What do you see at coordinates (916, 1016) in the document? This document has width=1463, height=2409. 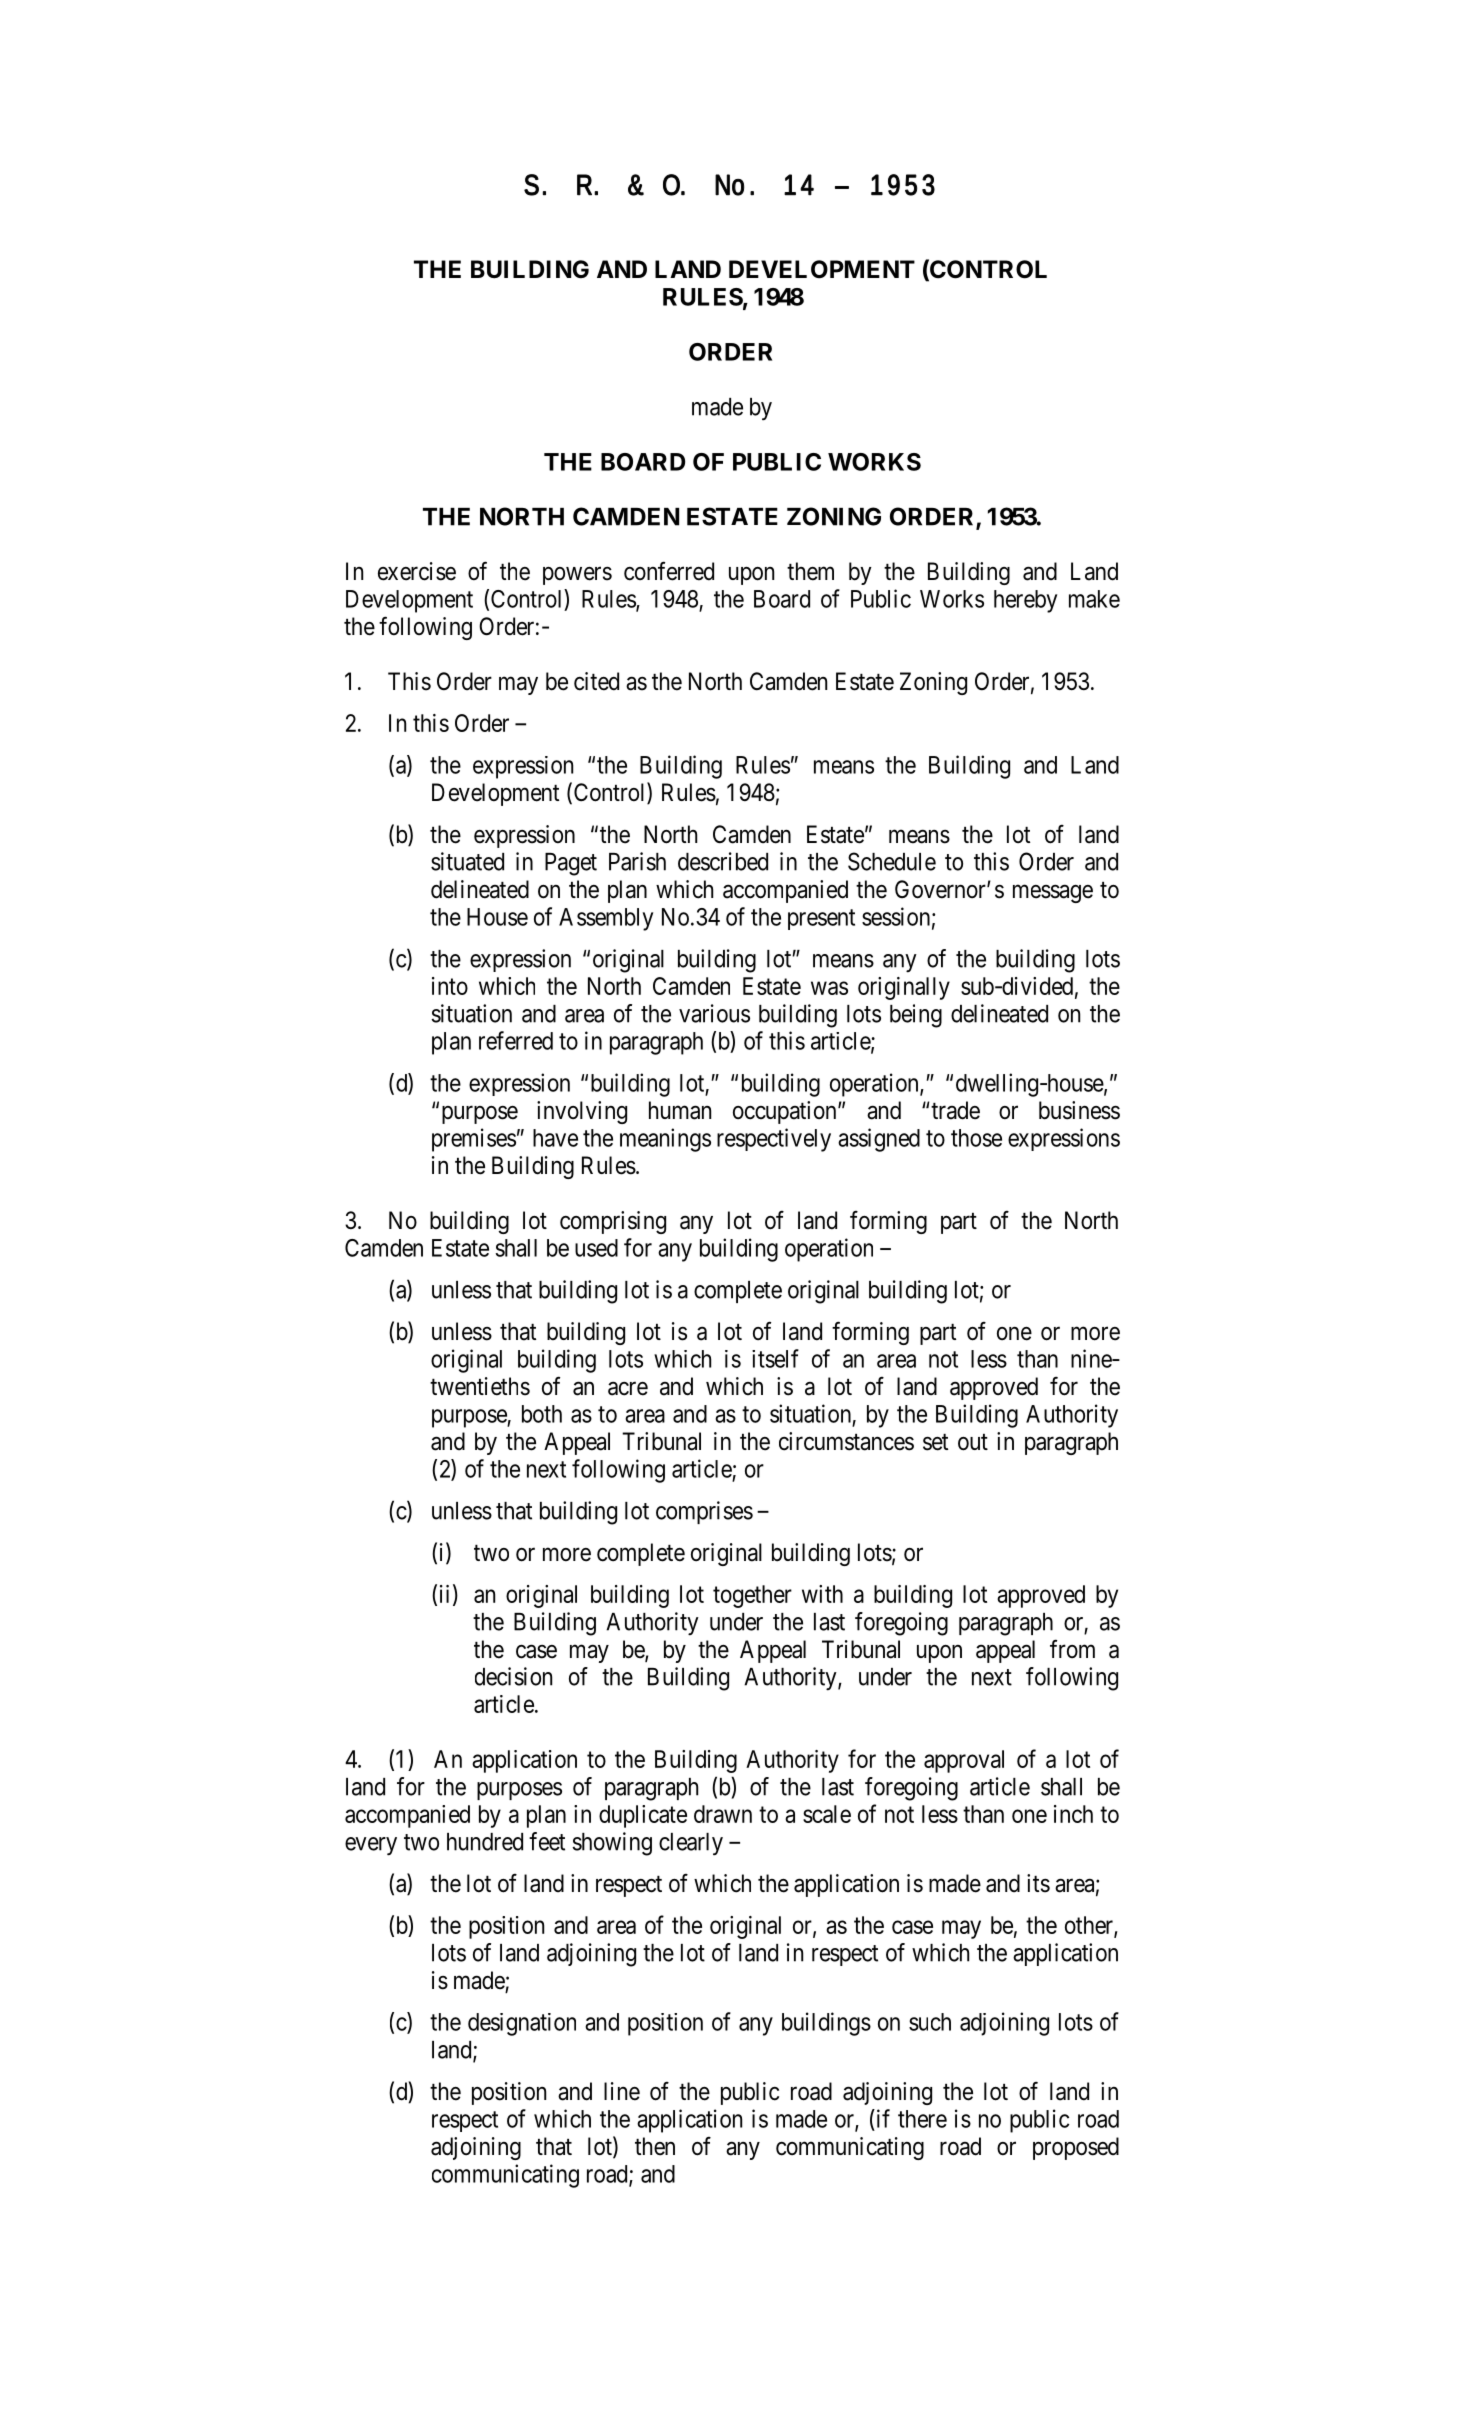 I see `being` at bounding box center [916, 1016].
